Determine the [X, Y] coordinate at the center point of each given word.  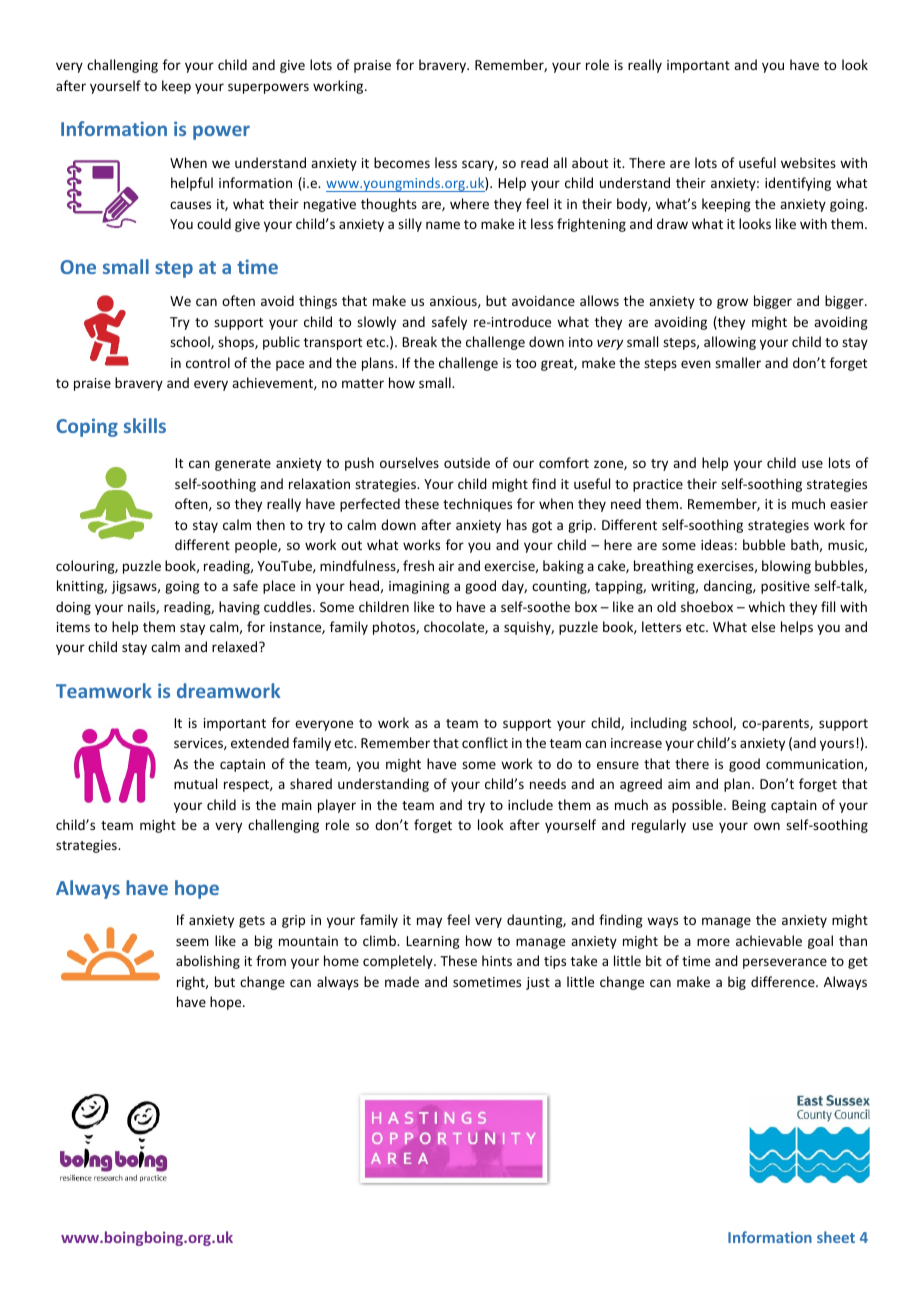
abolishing [208, 962]
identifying [798, 184]
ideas [717, 544]
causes [190, 205]
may [429, 922]
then [270, 524]
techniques [477, 505]
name [443, 225]
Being [749, 806]
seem [192, 942]
